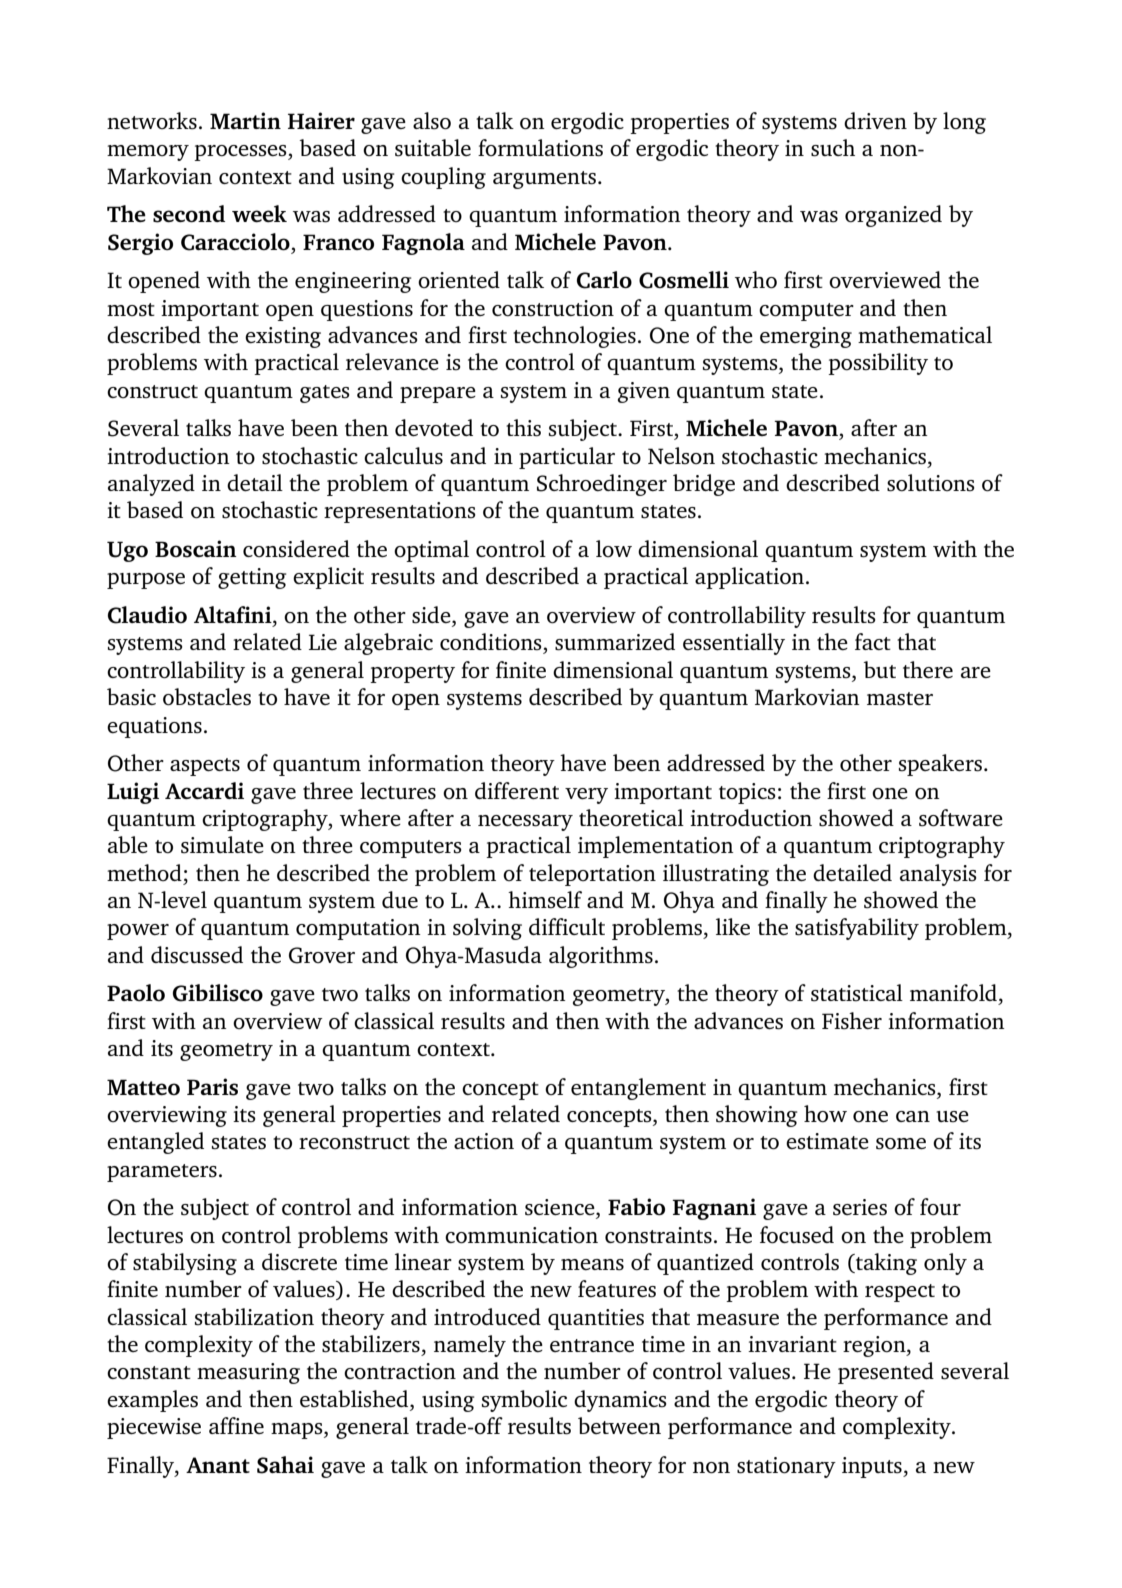 The height and width of the page is (1588, 1122). What do you see at coordinates (524, 1401) in the page?
I see `symbolic` at bounding box center [524, 1401].
